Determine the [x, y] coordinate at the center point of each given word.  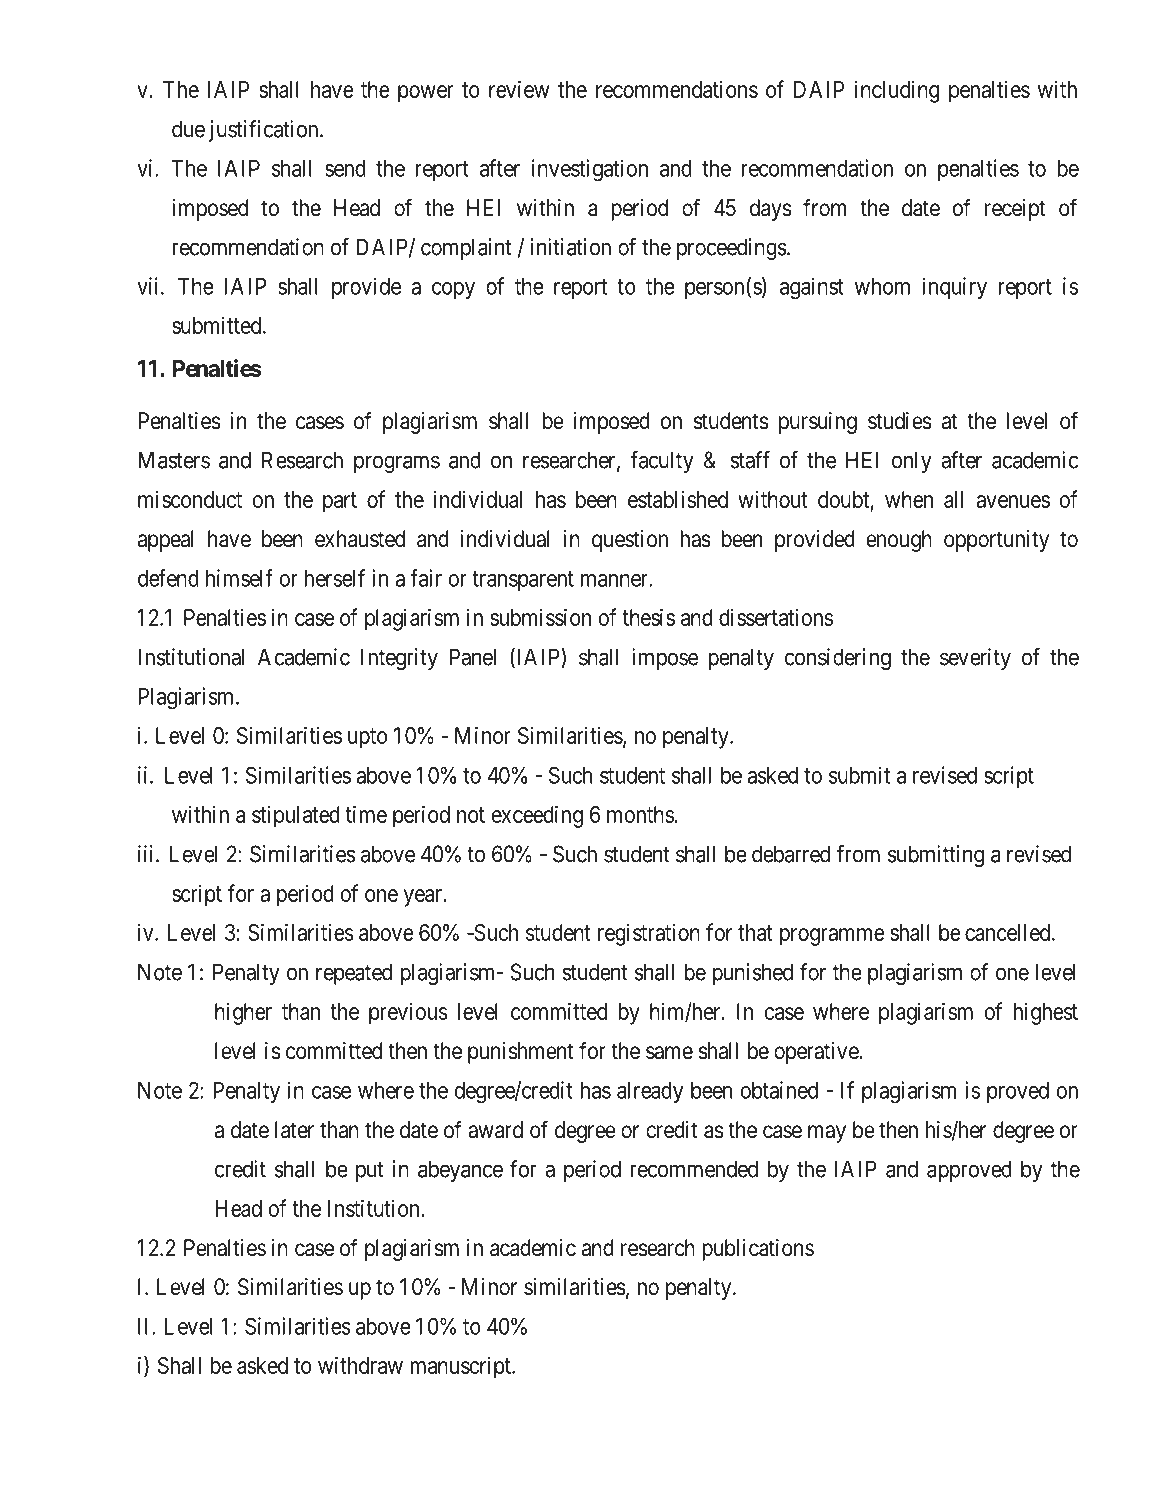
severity [975, 659]
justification [265, 131]
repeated [354, 974]
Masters [174, 460]
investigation [590, 170]
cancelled [1009, 932]
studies [899, 421]
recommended [694, 1169]
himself [239, 578]
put [370, 1172]
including [897, 92]
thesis [648, 617]
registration [649, 934]
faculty [662, 462]
